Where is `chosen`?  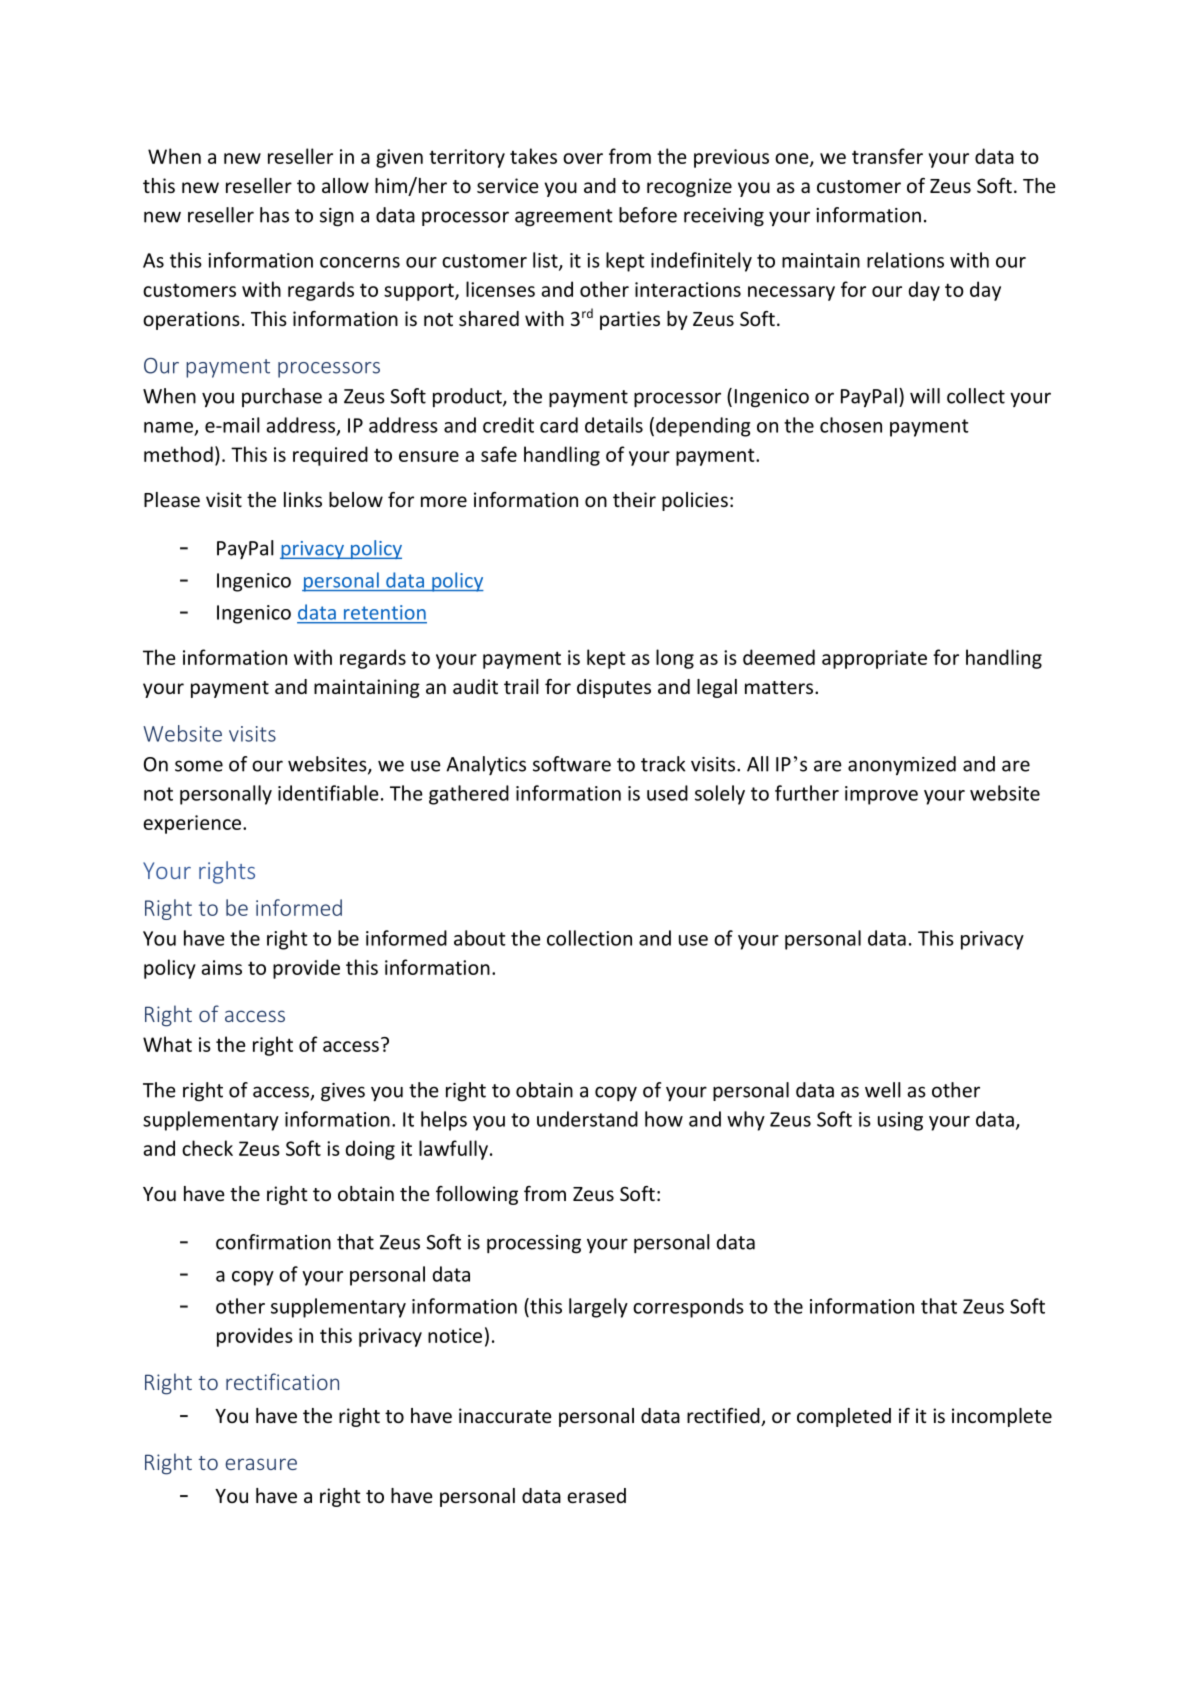
chosen is located at coordinates (851, 425).
